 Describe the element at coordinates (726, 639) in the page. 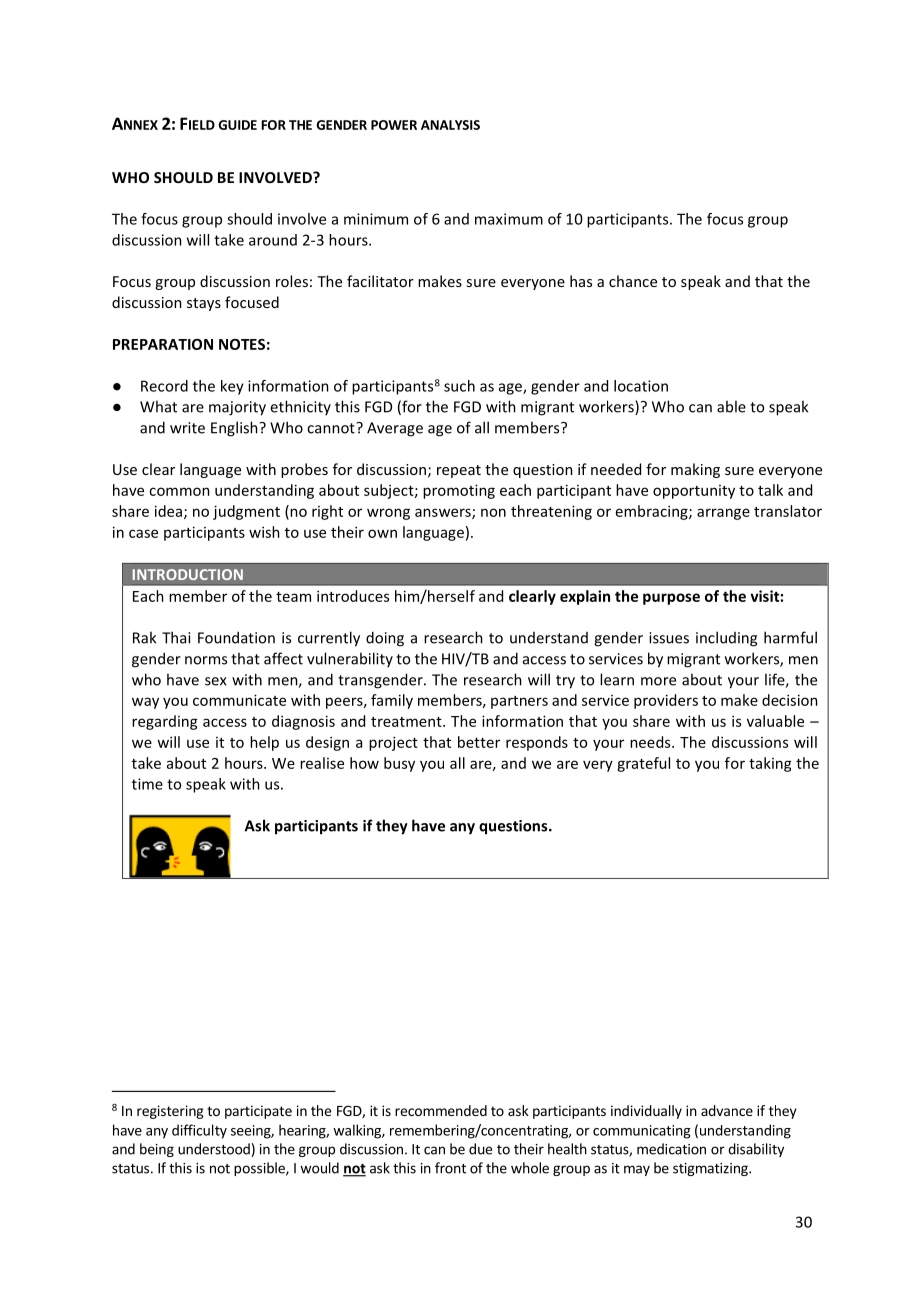

I see `including` at that location.
